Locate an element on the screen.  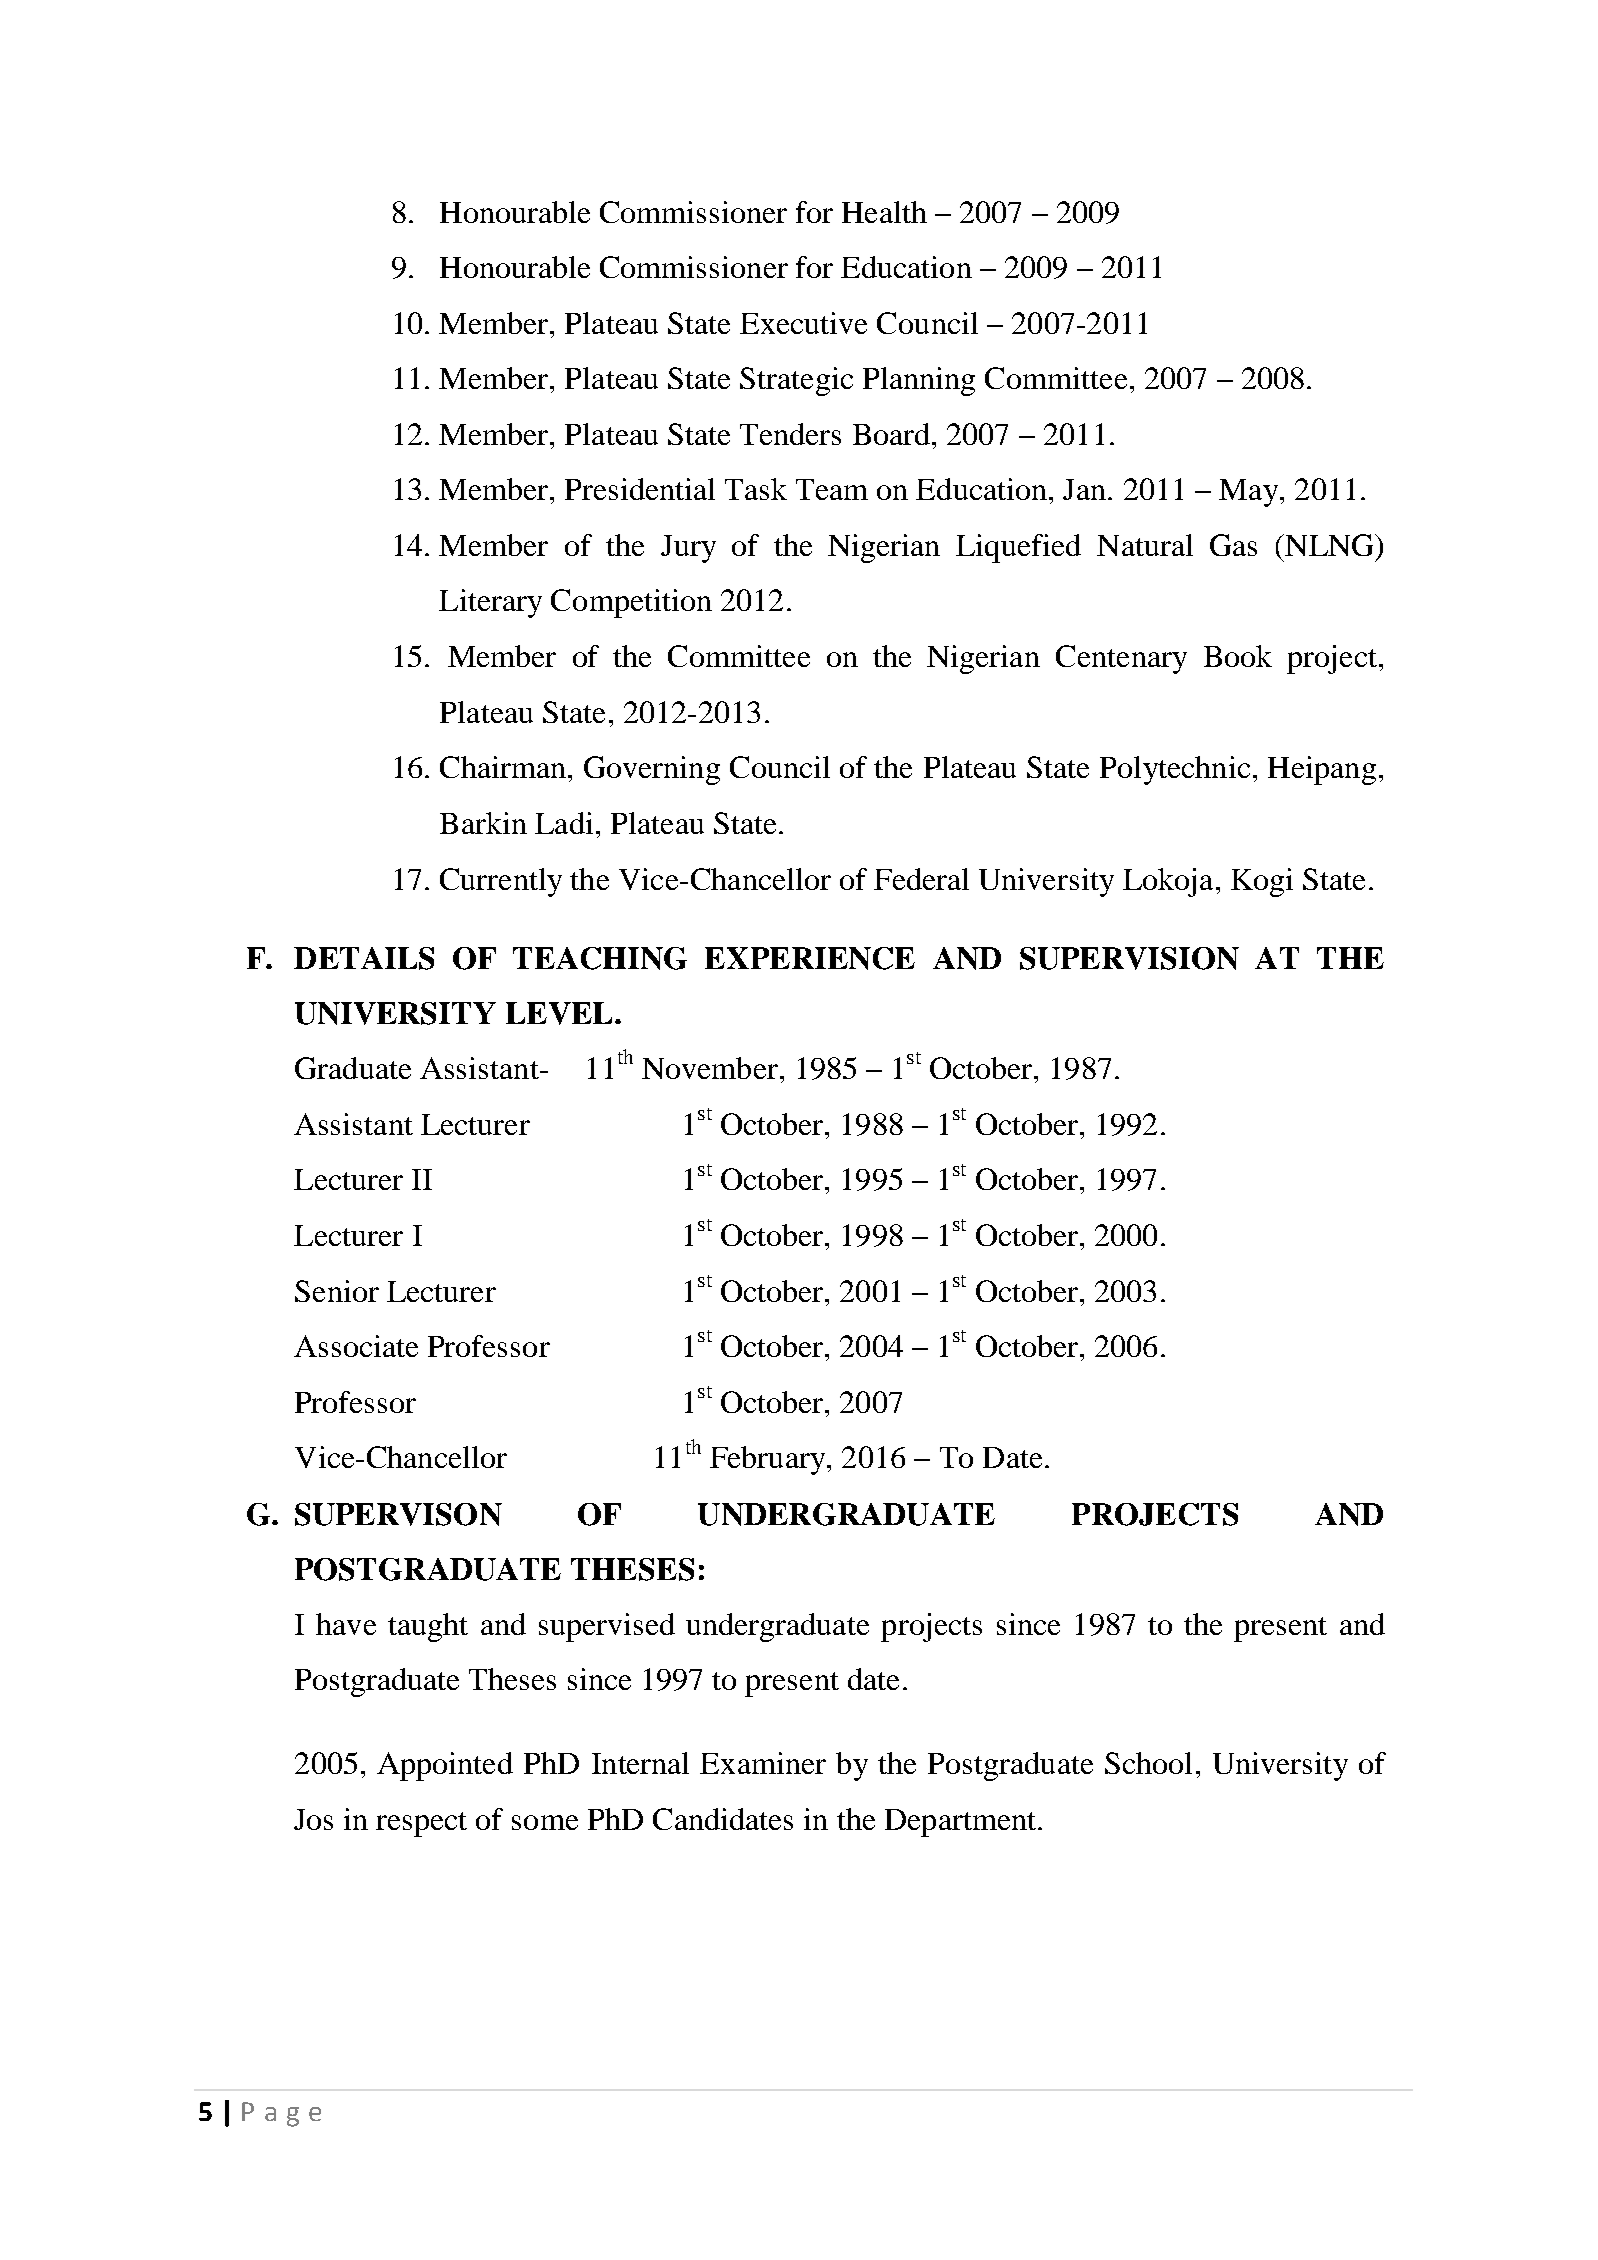
Examiner is located at coordinates (763, 1763).
